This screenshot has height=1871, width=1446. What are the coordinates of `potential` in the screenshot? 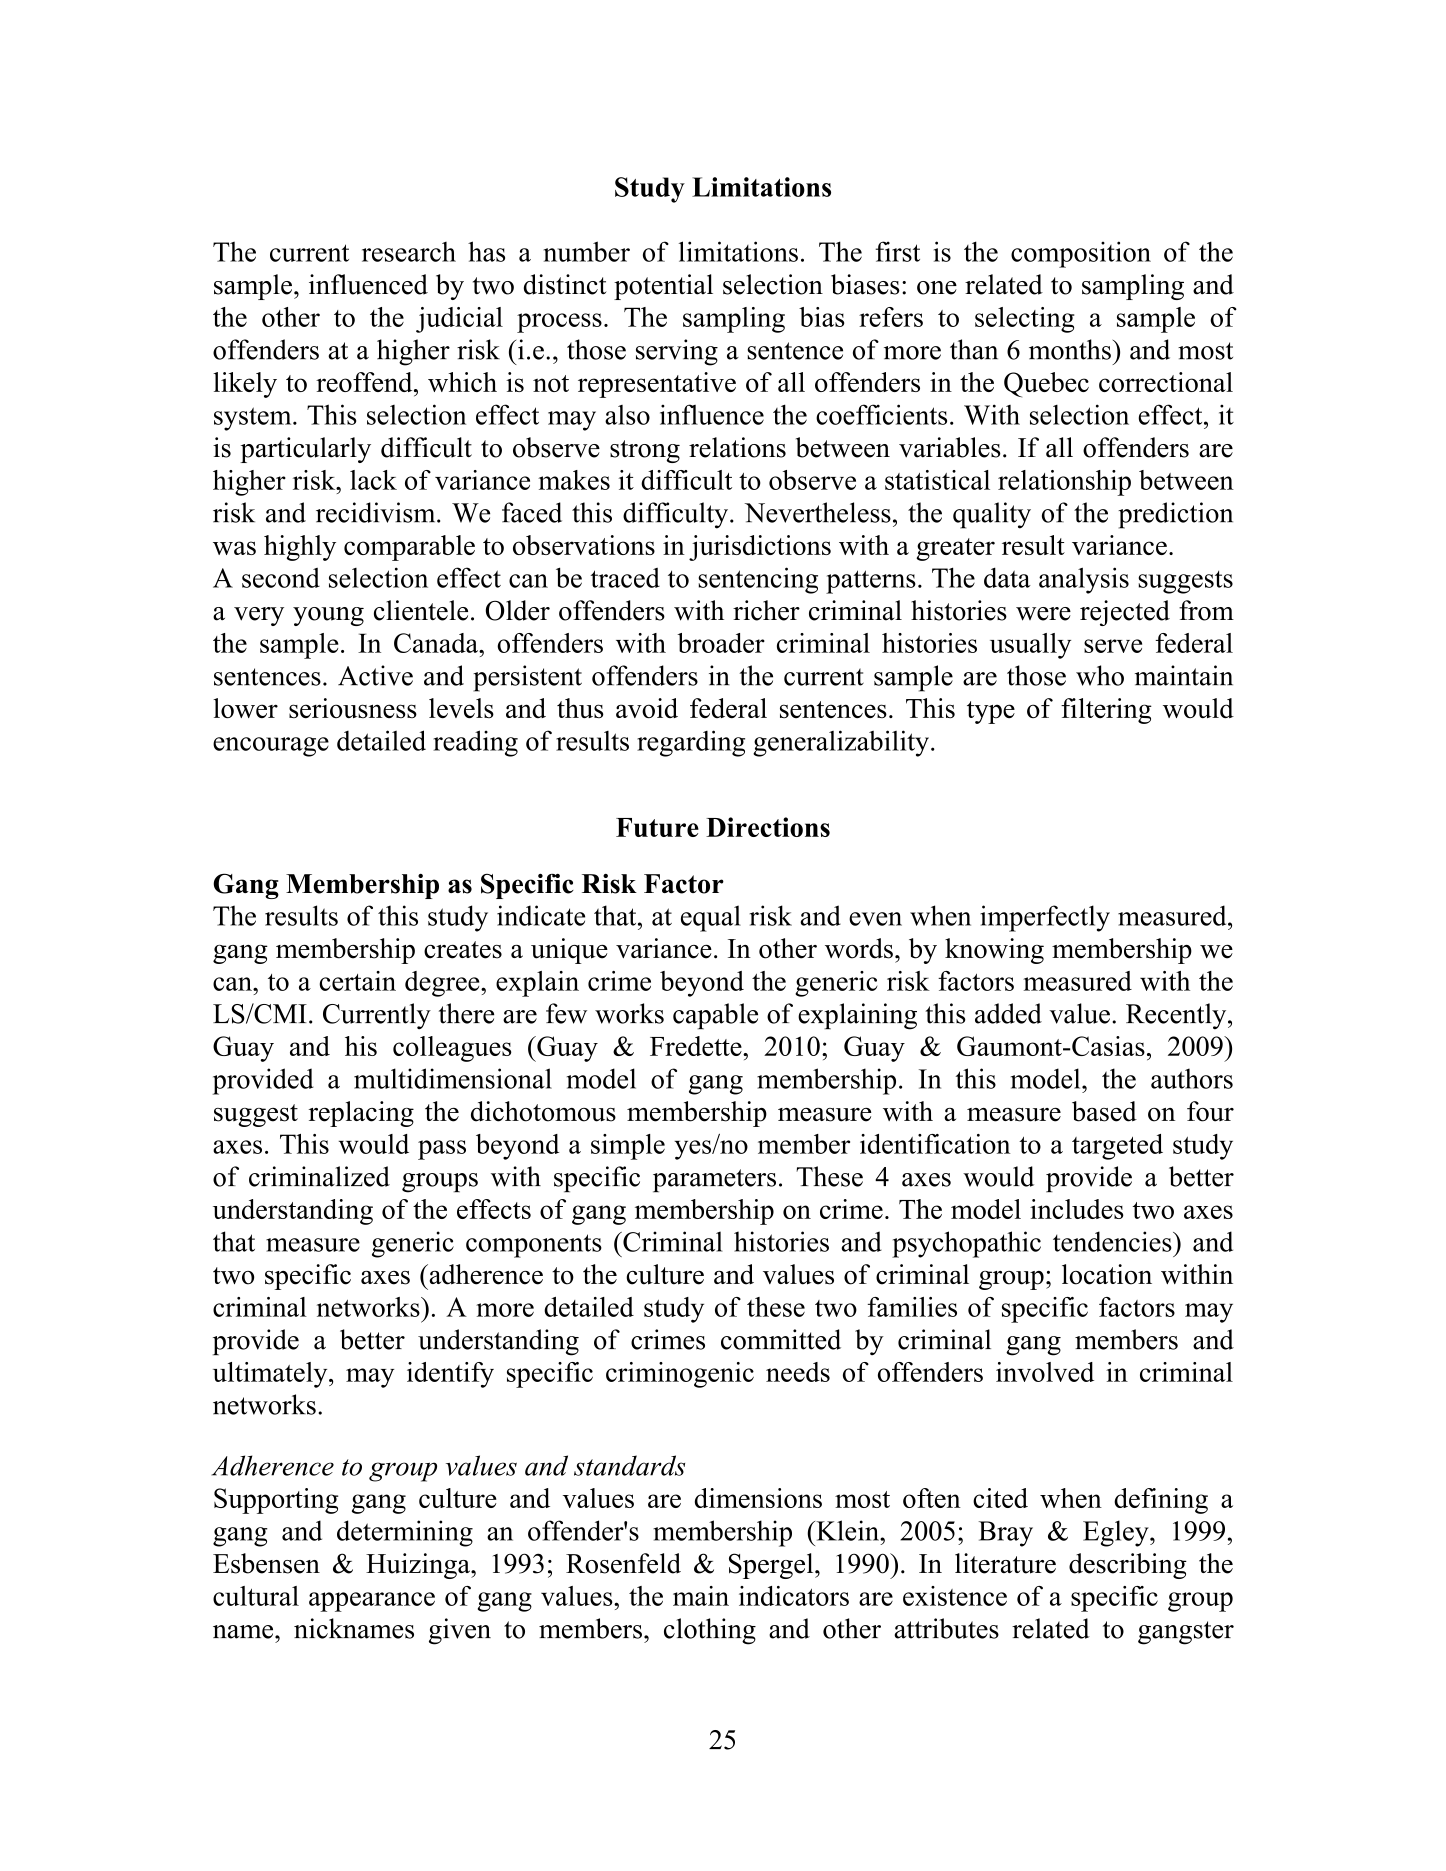 It's located at (663, 287).
